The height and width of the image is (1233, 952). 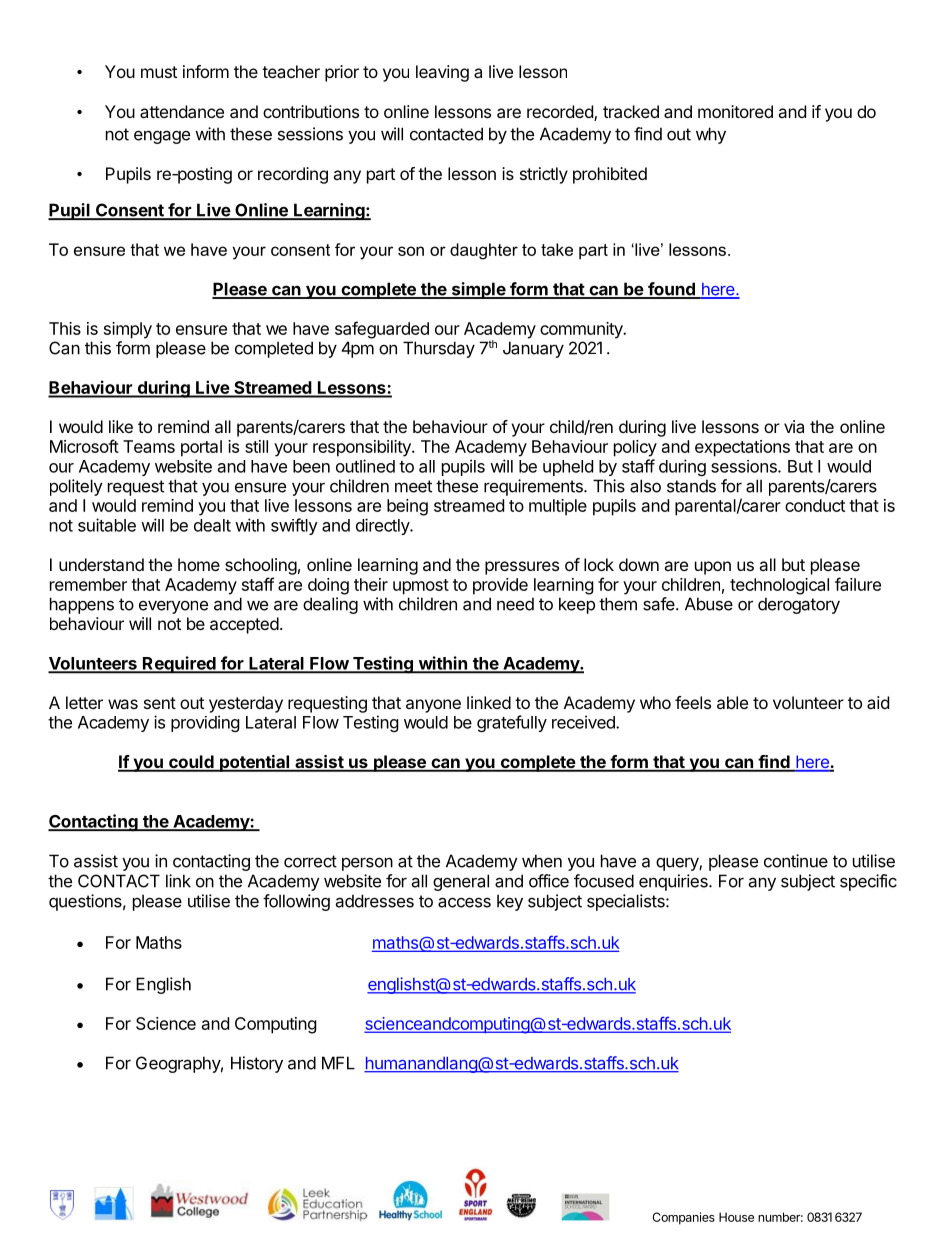 What do you see at coordinates (182, 111) in the image?
I see `attendance` at bounding box center [182, 111].
